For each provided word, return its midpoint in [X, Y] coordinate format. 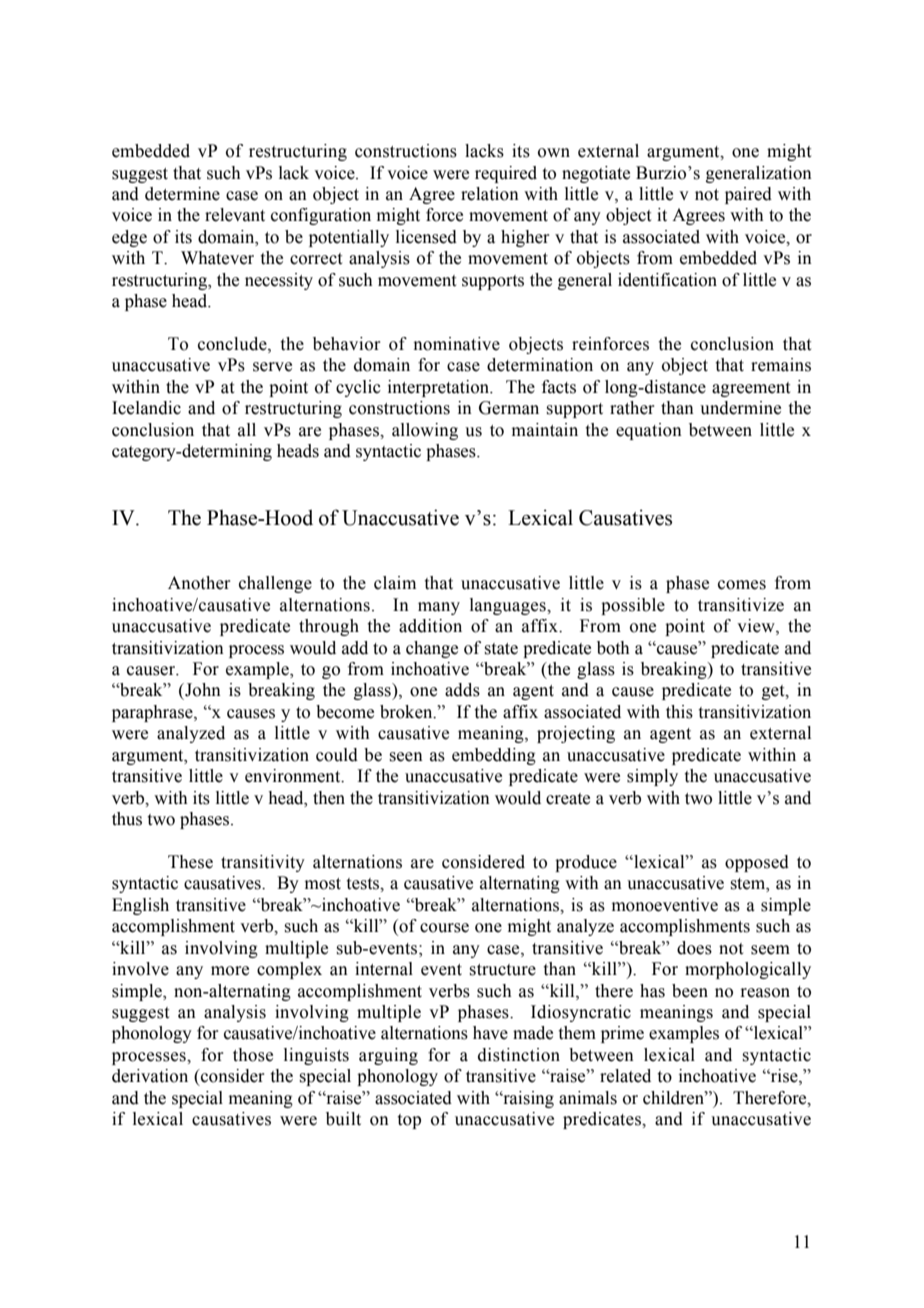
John [202, 690]
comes [742, 585]
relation [490, 194]
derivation [150, 1076]
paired [748, 195]
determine [182, 194]
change [432, 649]
